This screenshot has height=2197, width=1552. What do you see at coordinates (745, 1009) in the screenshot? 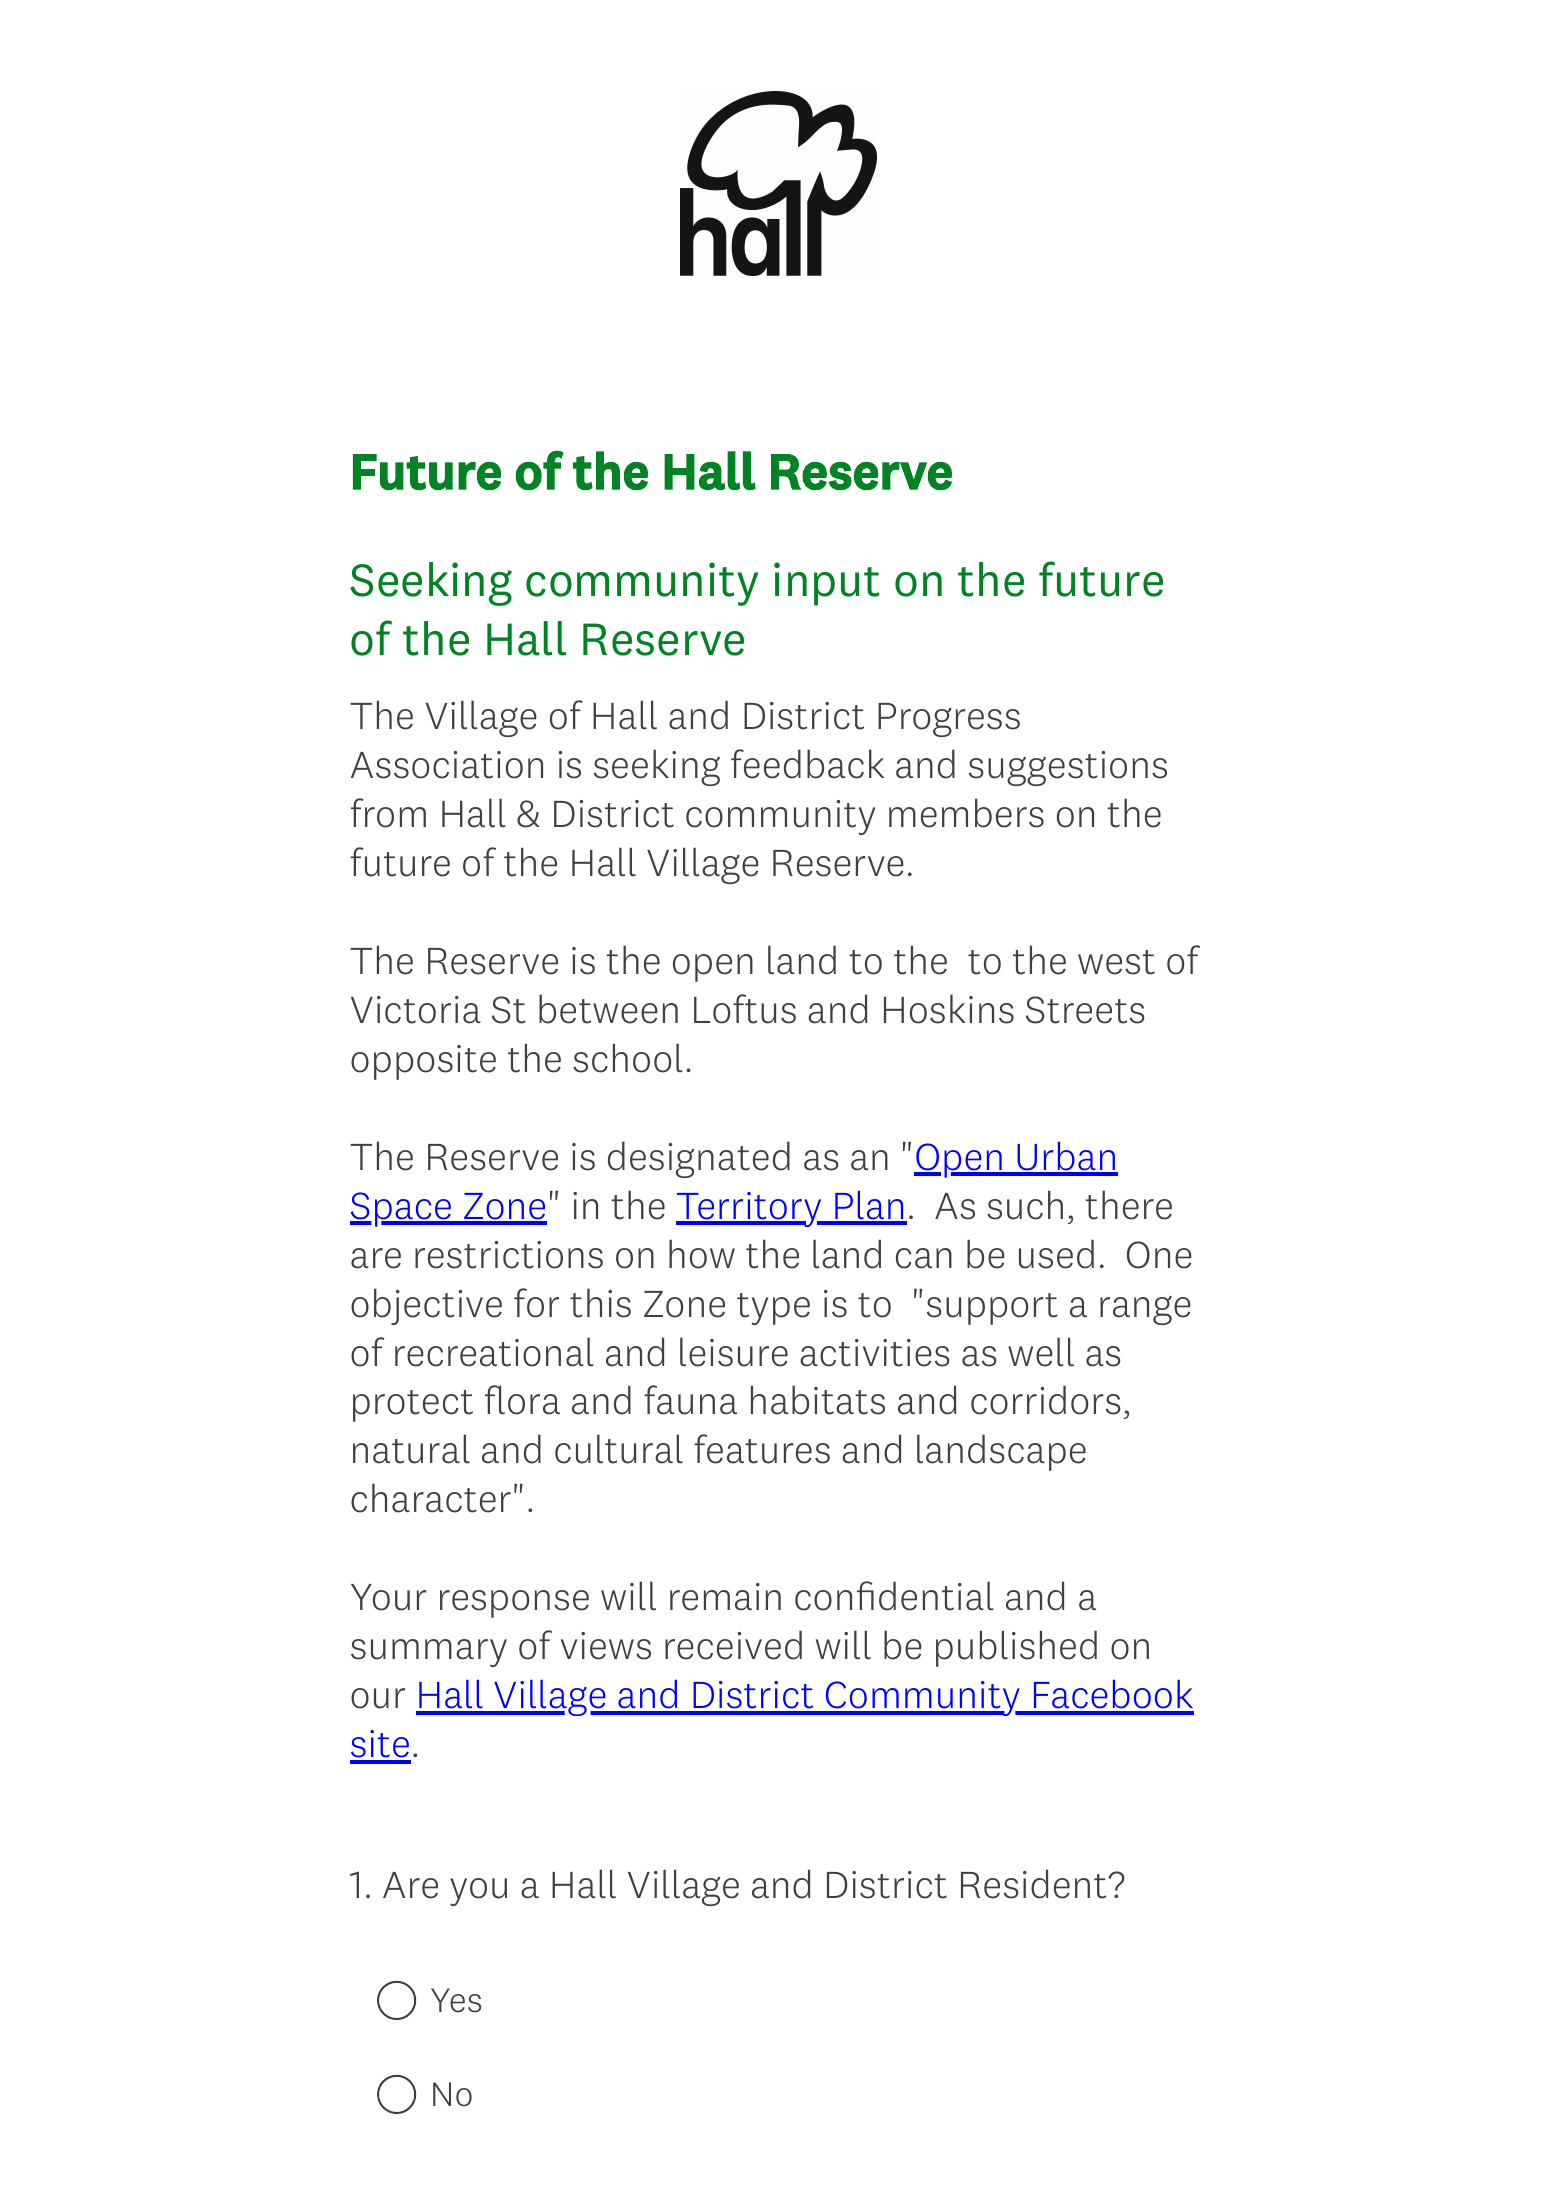
I see `Loftus` at bounding box center [745, 1009].
